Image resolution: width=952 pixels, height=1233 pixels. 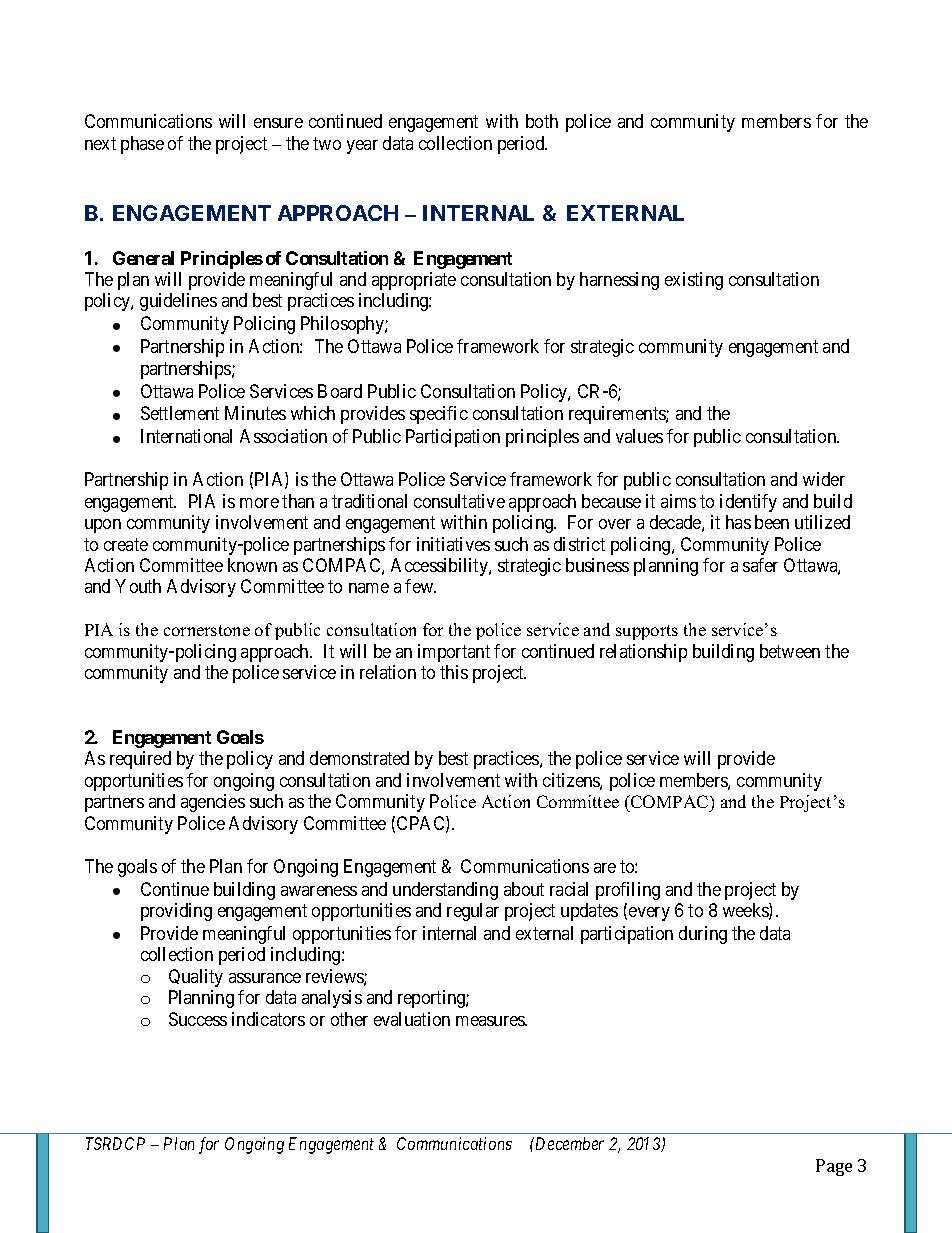 What do you see at coordinates (126, 544) in the page?
I see `create` at bounding box center [126, 544].
